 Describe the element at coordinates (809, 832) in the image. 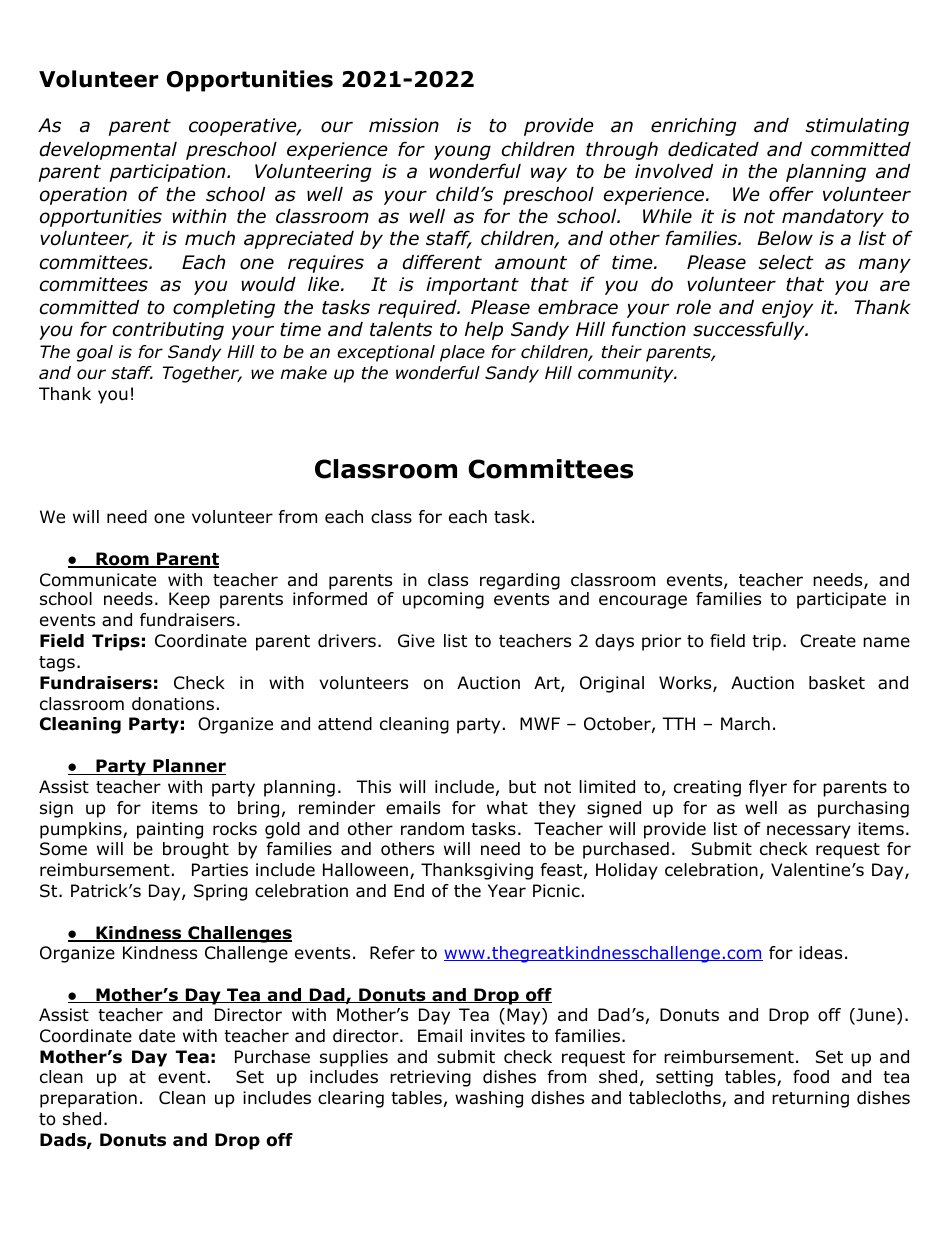

I see `necessary` at that location.
